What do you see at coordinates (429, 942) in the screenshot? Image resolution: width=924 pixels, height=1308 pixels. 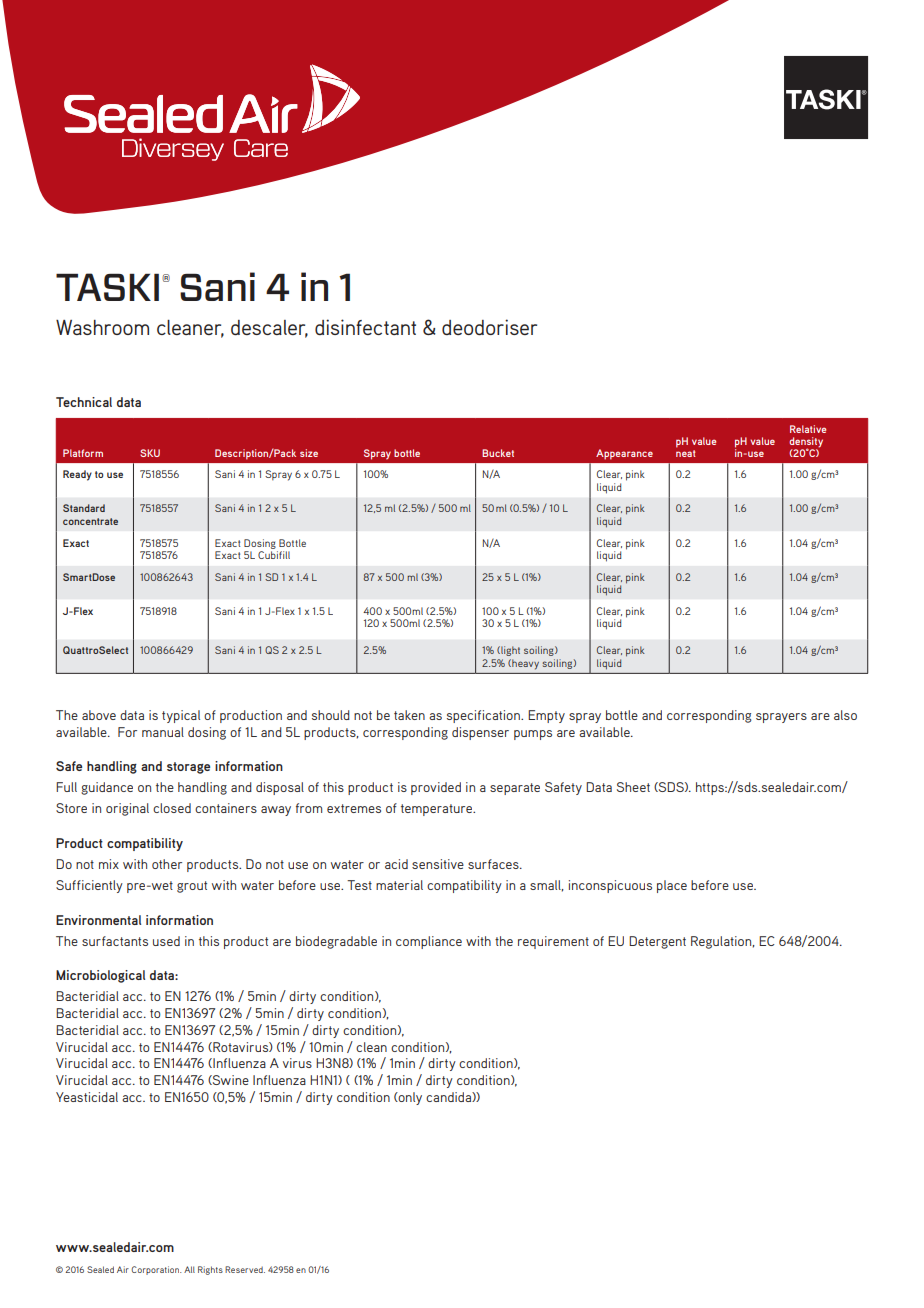 I see `compliance` at bounding box center [429, 942].
